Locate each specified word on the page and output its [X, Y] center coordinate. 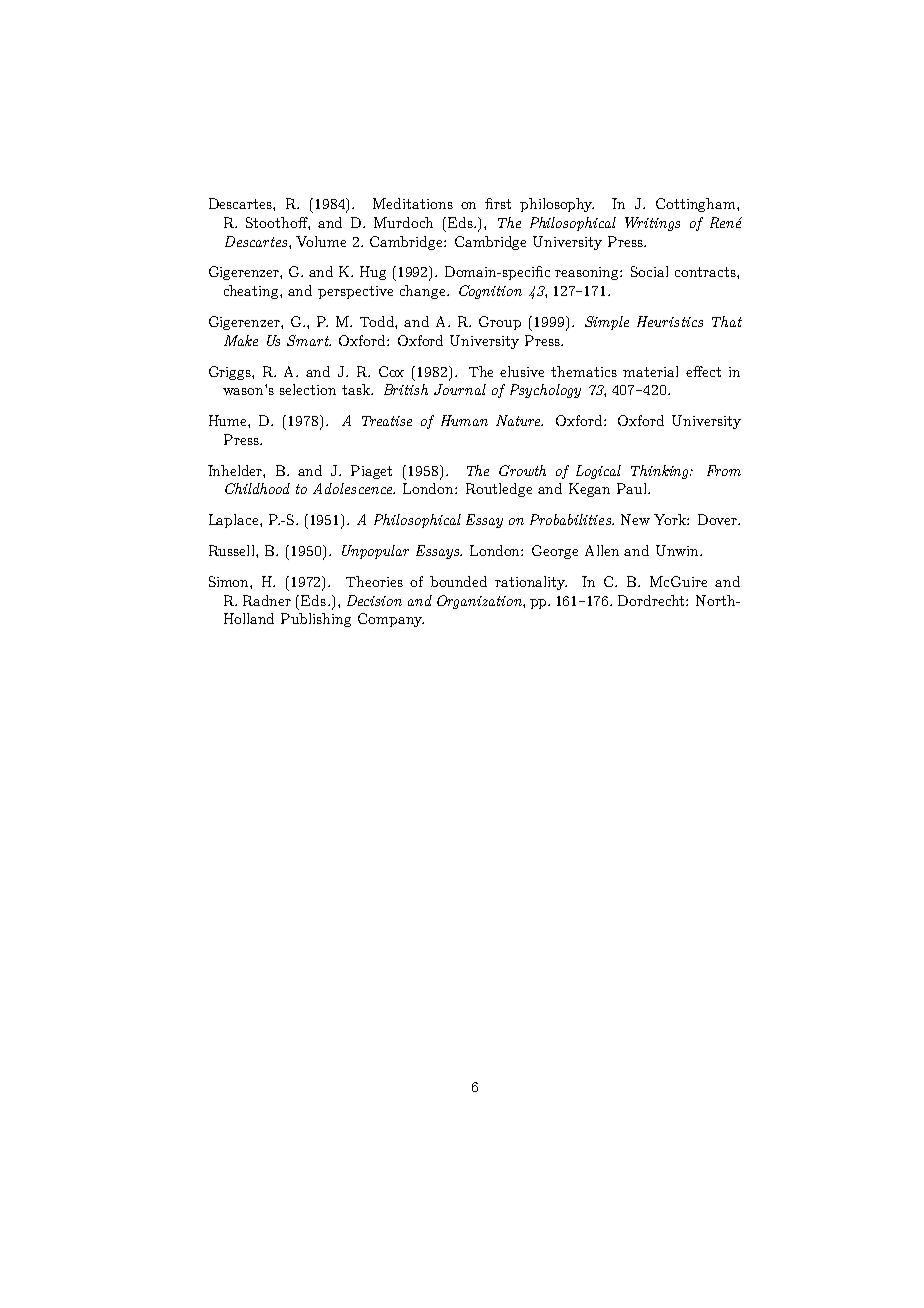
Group [500, 323]
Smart [309, 340]
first [498, 203]
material [650, 371]
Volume [321, 241]
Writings [652, 224]
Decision [374, 600]
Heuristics [670, 321]
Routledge [499, 490]
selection [308, 389]
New [635, 519]
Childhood [257, 488]
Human [464, 420]
